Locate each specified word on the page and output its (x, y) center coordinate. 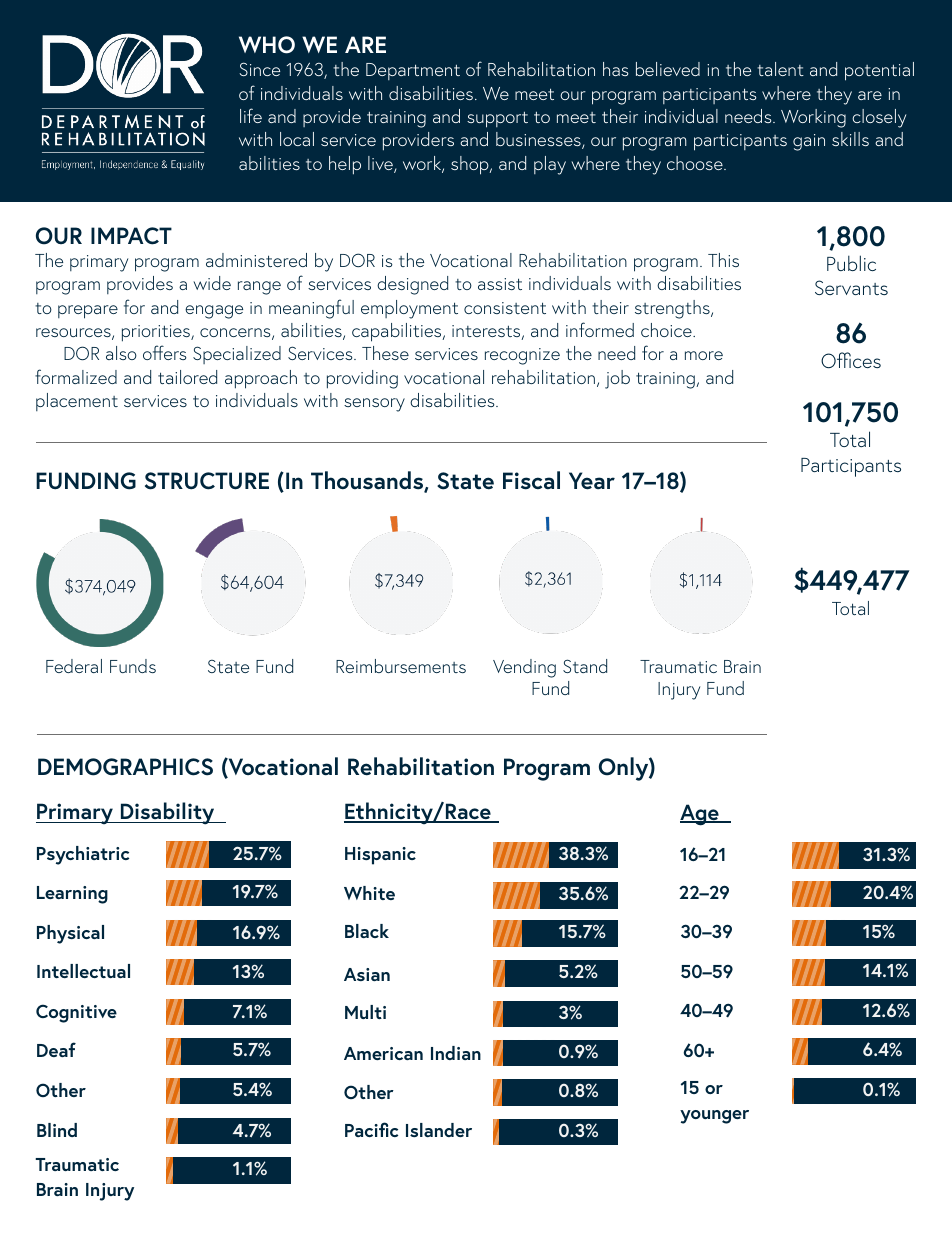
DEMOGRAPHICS (125, 767)
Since (259, 69)
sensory (374, 405)
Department (413, 71)
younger (714, 1117)
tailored (187, 377)
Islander (439, 1130)
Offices (851, 360)
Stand (585, 666)
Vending (524, 668)
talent (780, 69)
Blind (57, 1130)
